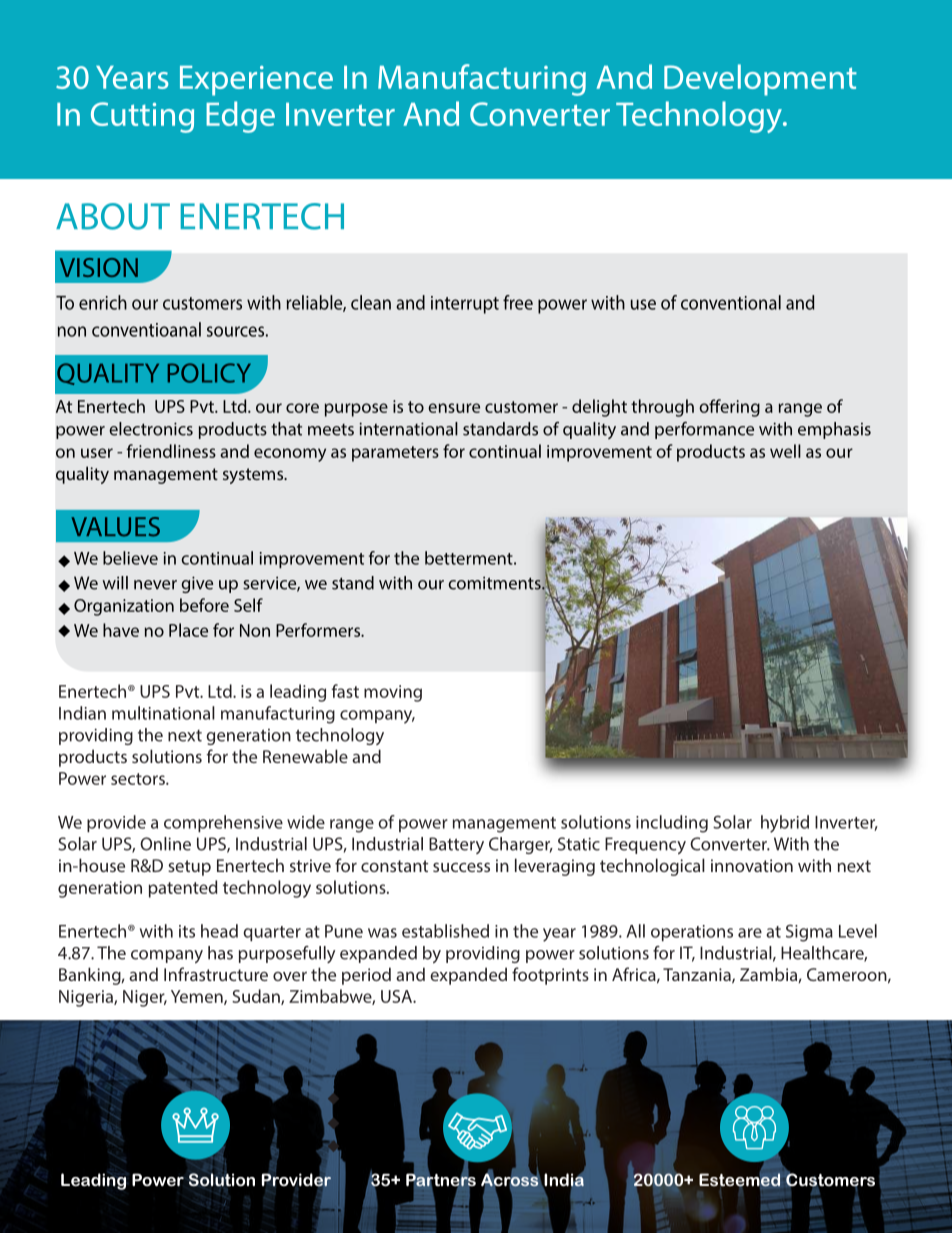 The image size is (952, 1233). I want to click on parameters, so click(395, 454).
